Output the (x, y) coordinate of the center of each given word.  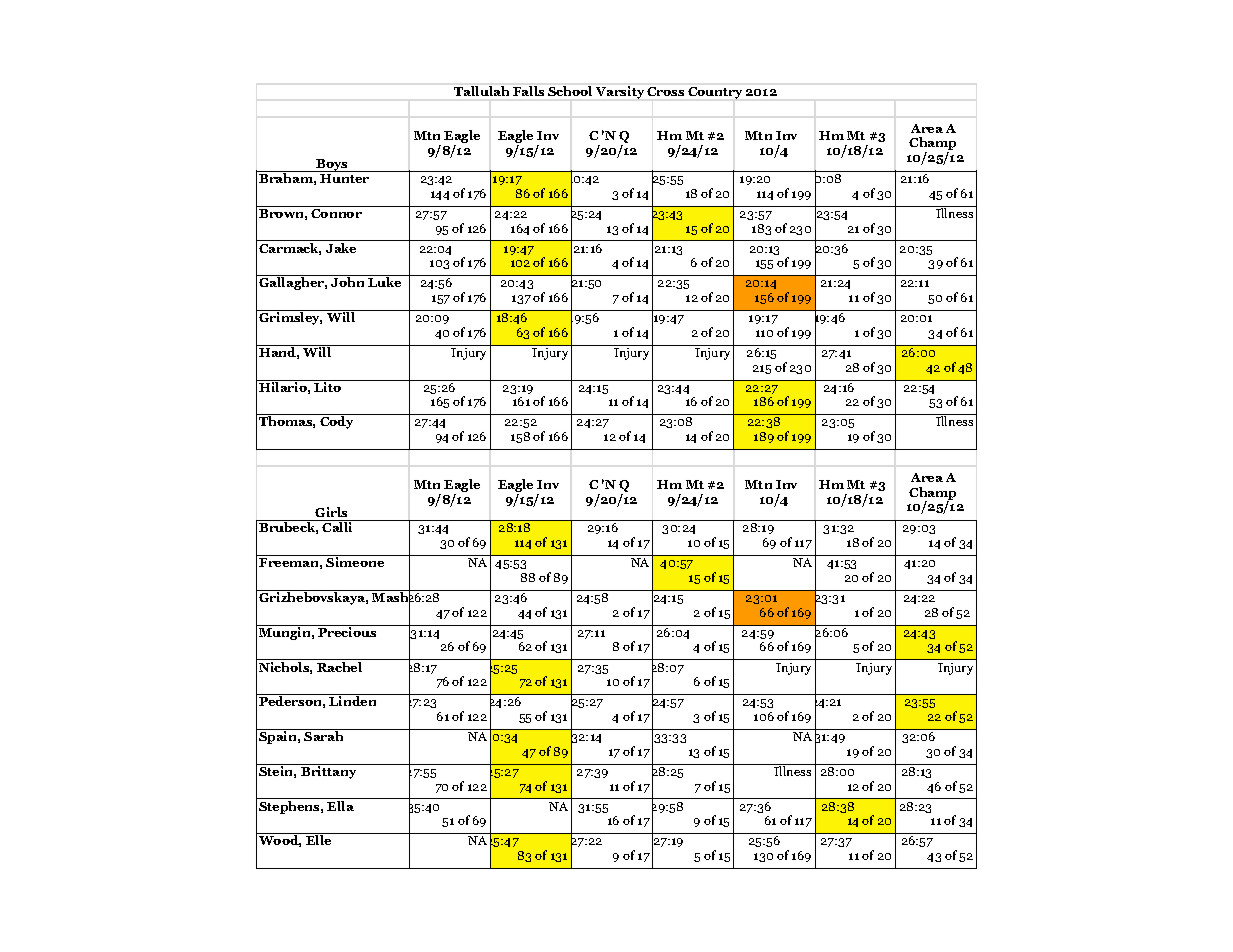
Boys (333, 165)
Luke (384, 282)
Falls (528, 91)
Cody (336, 422)
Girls (331, 512)
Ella (340, 806)
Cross (665, 91)
